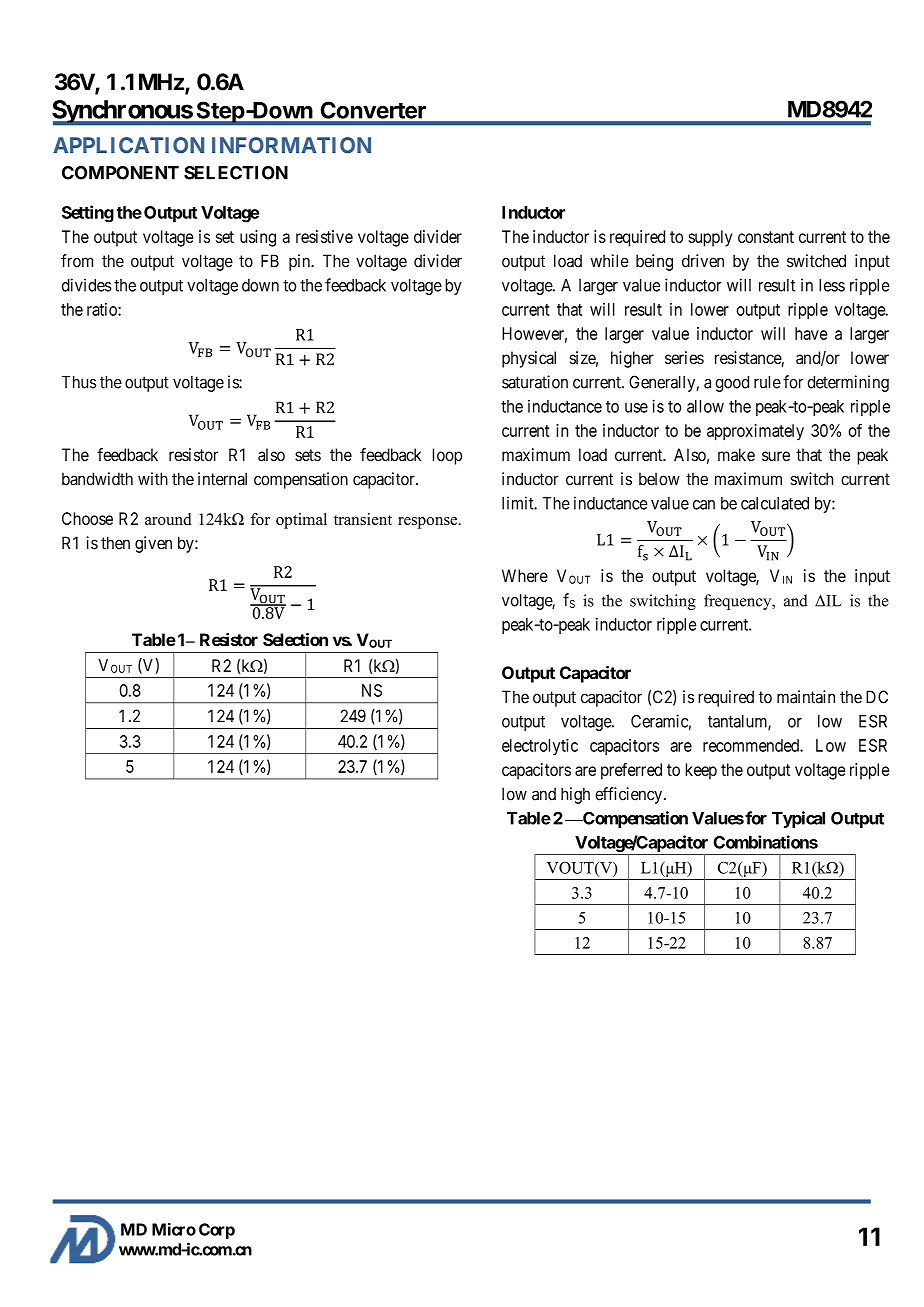 This screenshot has width=924, height=1307. What do you see at coordinates (120, 173) in the screenshot?
I see `COMPONENT` at bounding box center [120, 173].
